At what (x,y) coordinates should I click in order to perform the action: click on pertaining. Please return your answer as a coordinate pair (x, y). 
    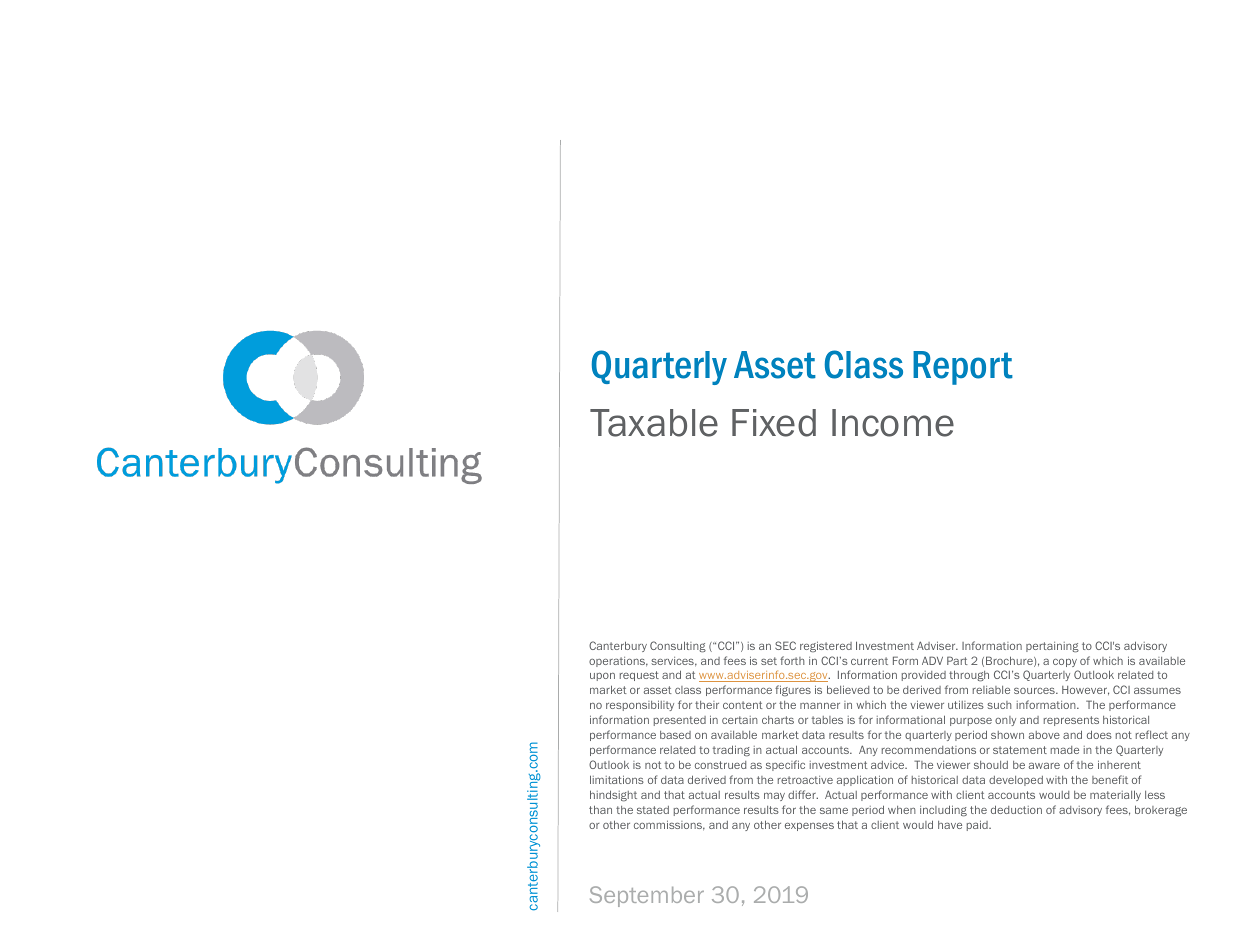
    Looking at the image, I should click on (1052, 647).
